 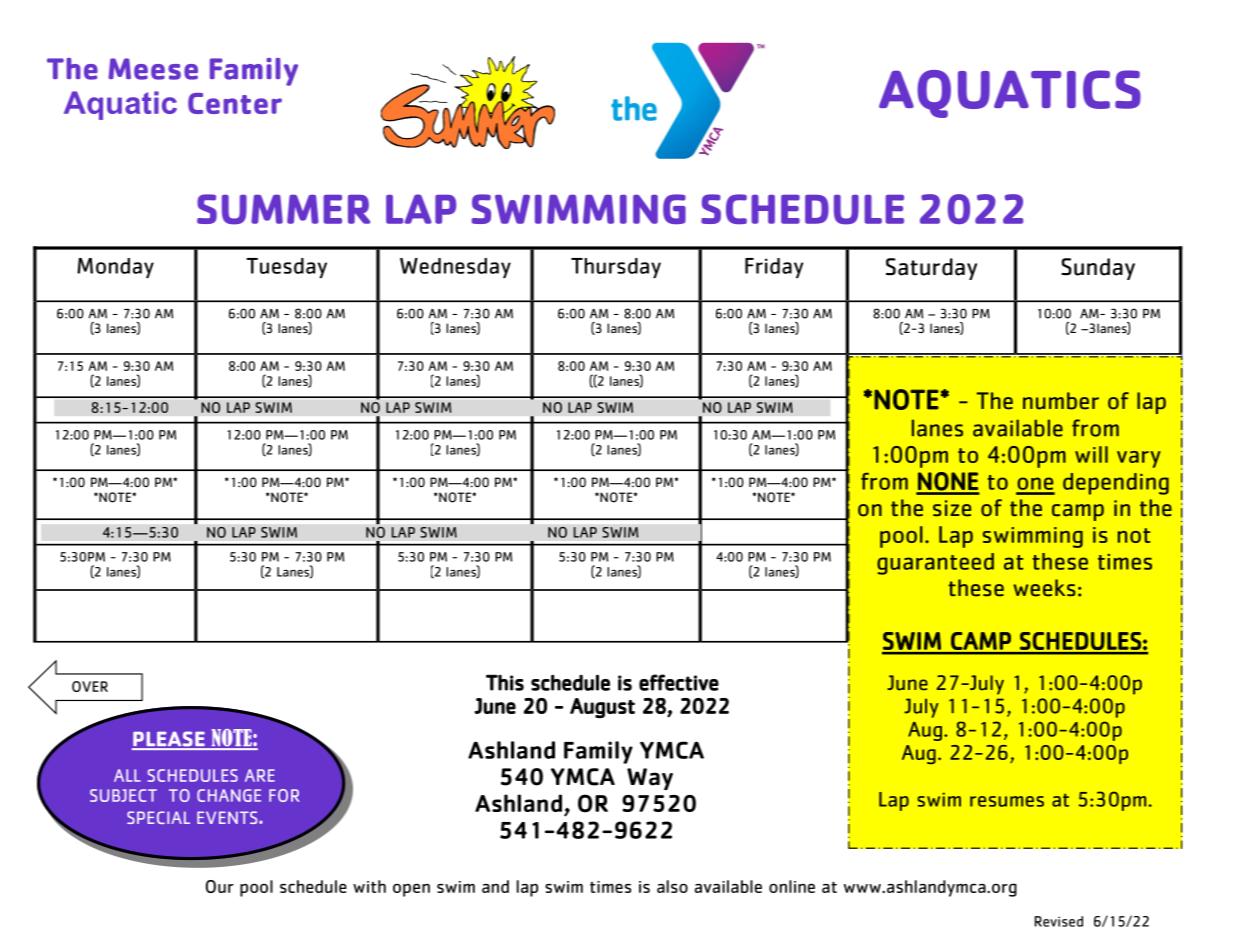 What do you see at coordinates (931, 269) in the page?
I see `Saturday` at bounding box center [931, 269].
